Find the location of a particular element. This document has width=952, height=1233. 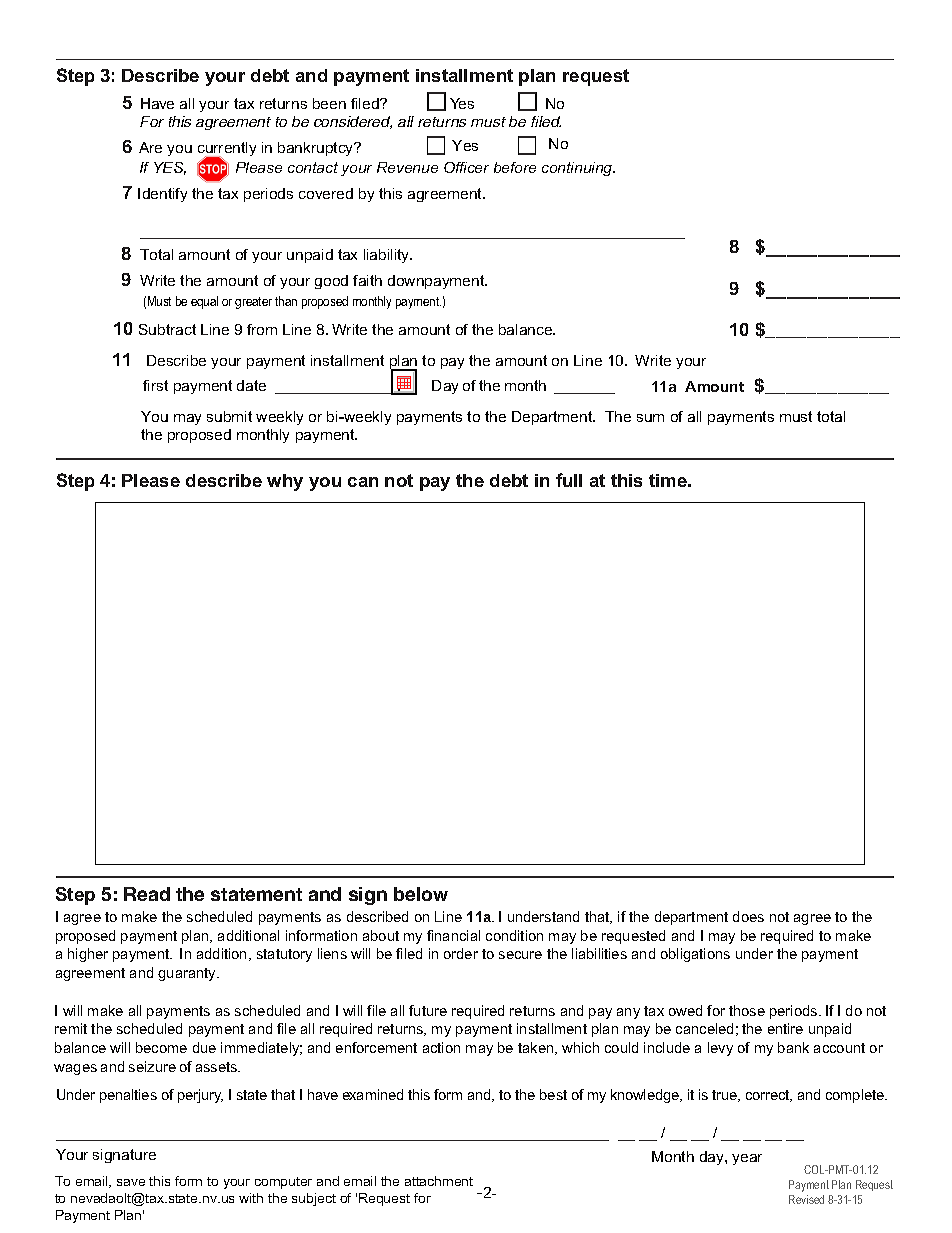

save is located at coordinates (131, 1182).
